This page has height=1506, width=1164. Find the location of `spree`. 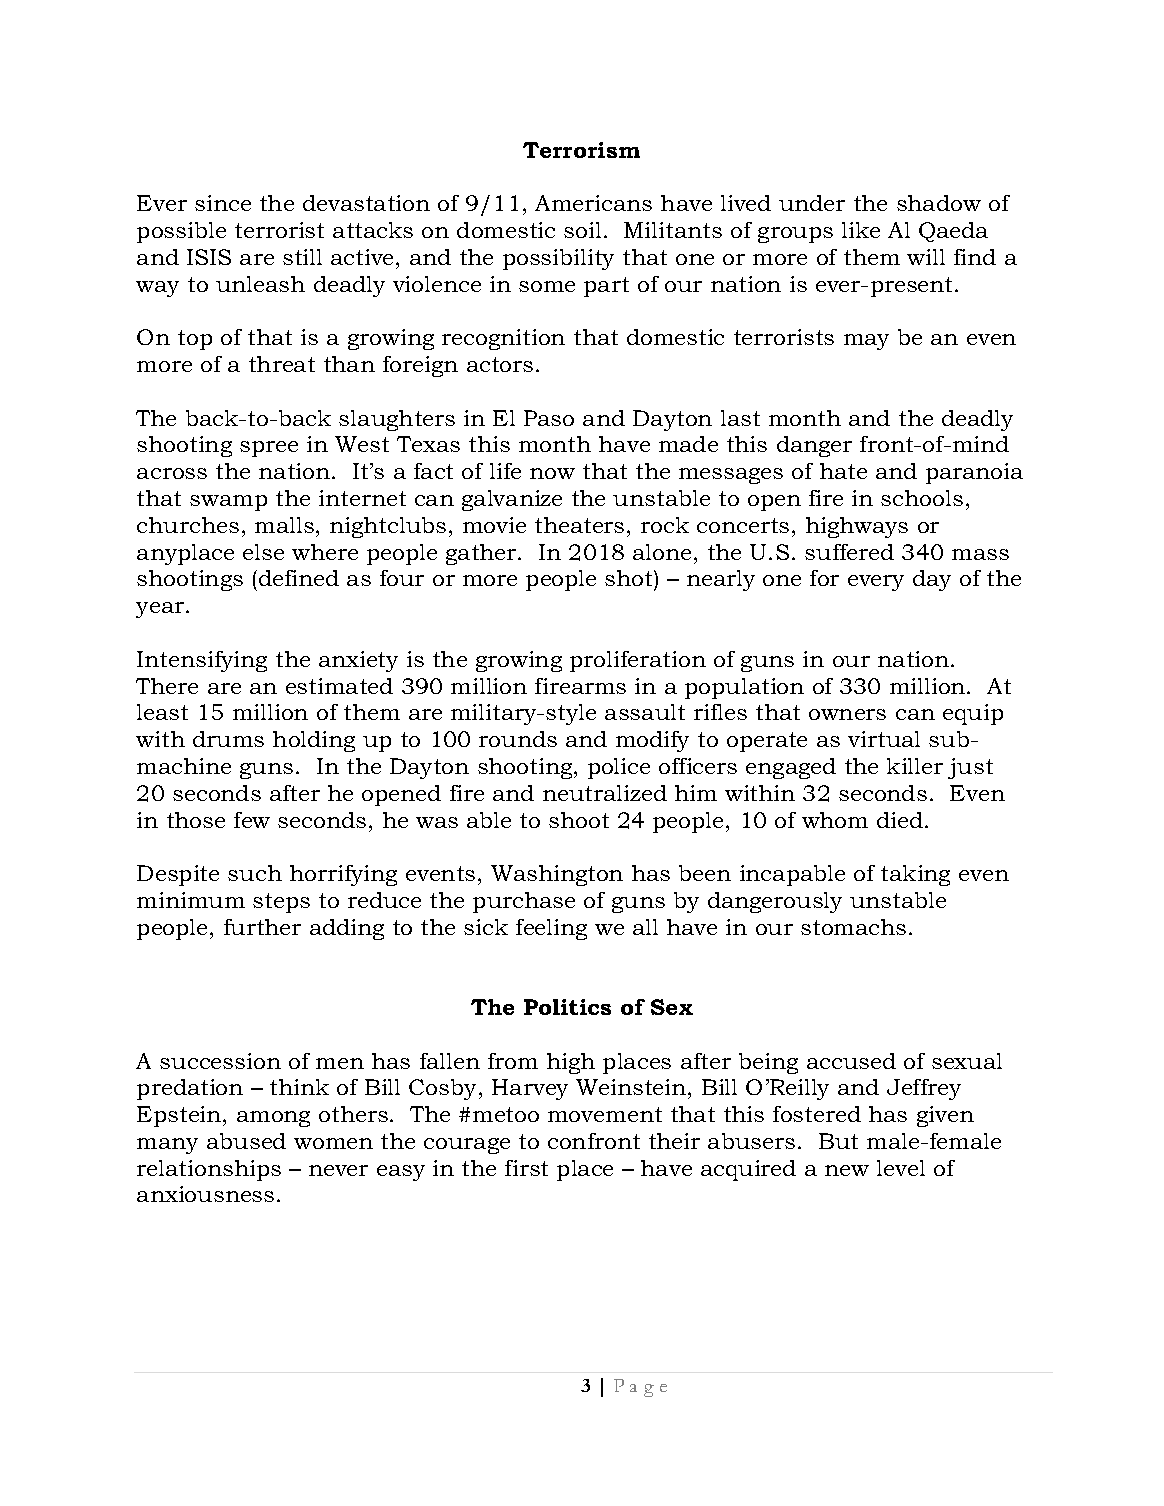

spree is located at coordinates (269, 449).
